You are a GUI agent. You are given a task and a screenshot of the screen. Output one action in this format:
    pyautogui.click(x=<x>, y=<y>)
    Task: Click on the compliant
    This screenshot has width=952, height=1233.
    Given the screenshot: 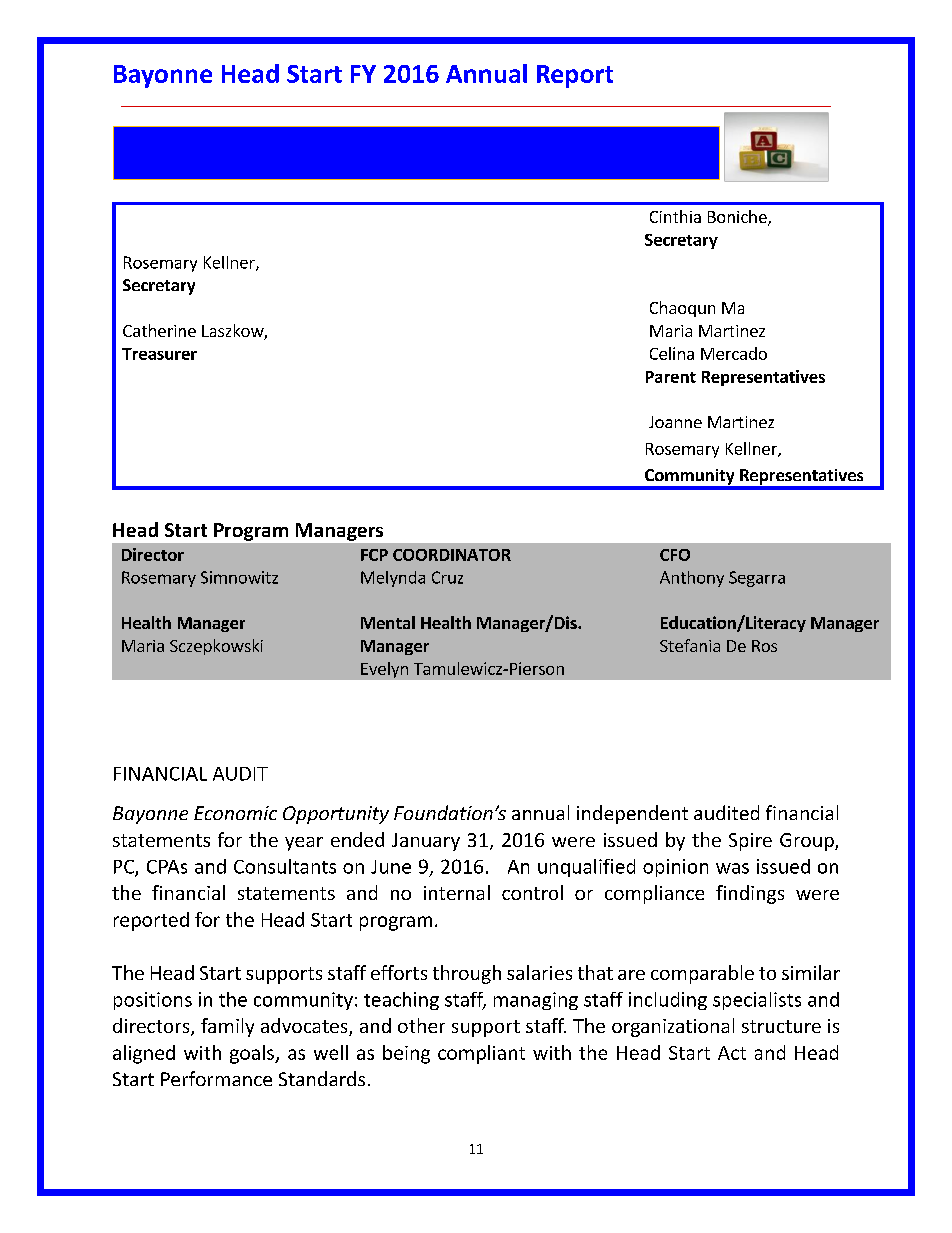 What is the action you would take?
    pyautogui.click(x=481, y=1054)
